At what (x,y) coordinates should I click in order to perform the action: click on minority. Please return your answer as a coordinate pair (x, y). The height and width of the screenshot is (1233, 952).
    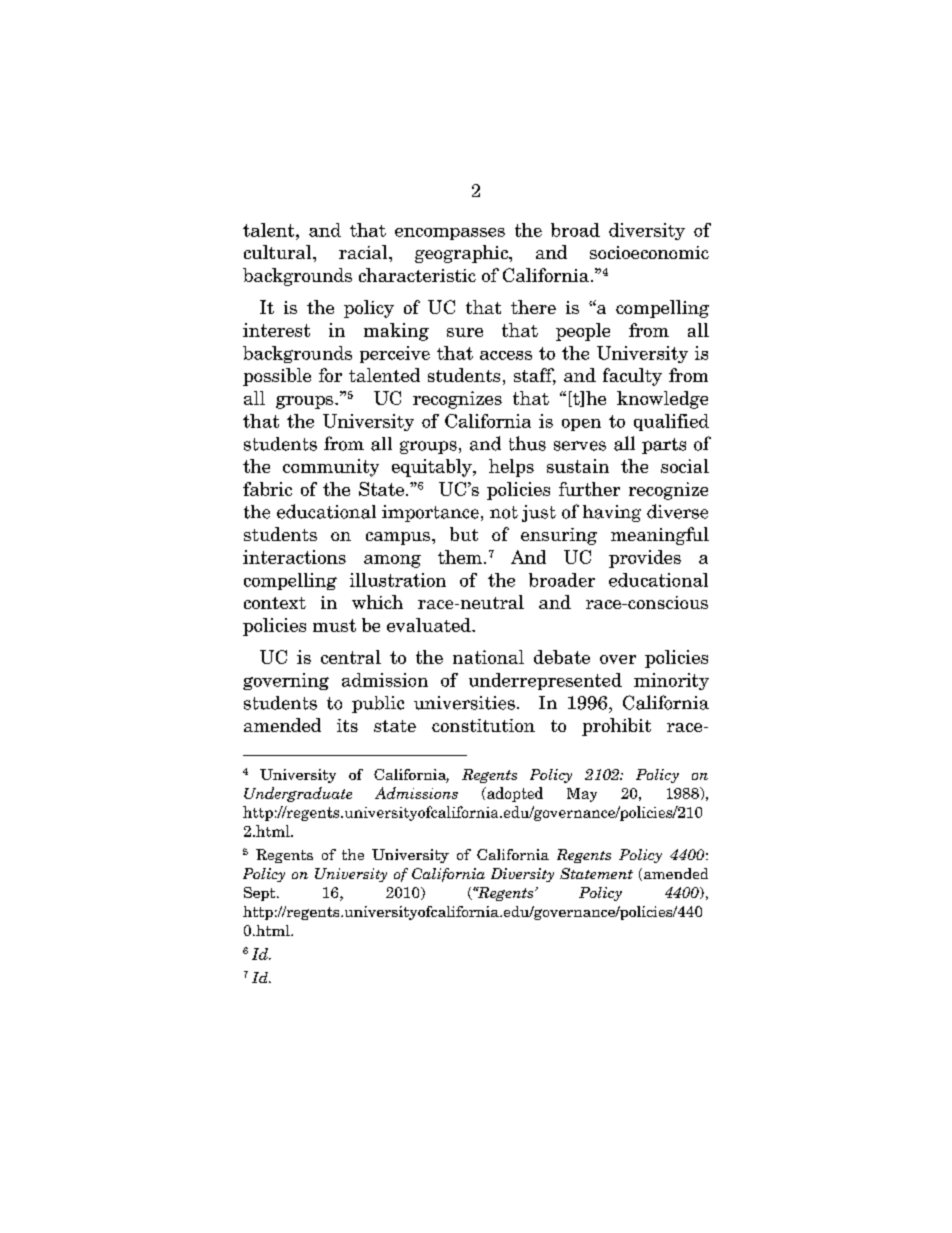
    Looking at the image, I should click on (671, 681).
